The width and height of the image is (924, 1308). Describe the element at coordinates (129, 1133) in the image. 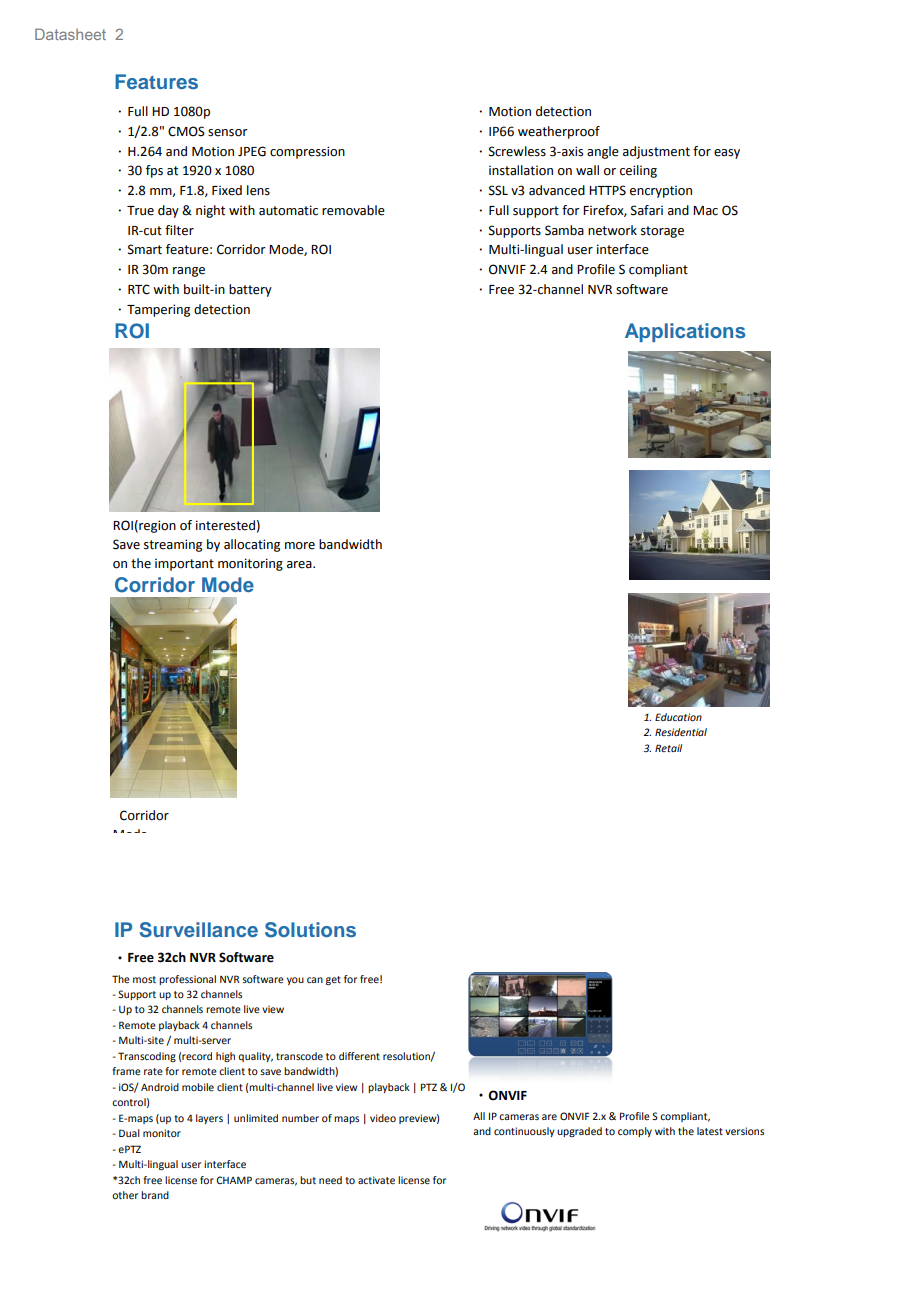

I see `Dual` at that location.
